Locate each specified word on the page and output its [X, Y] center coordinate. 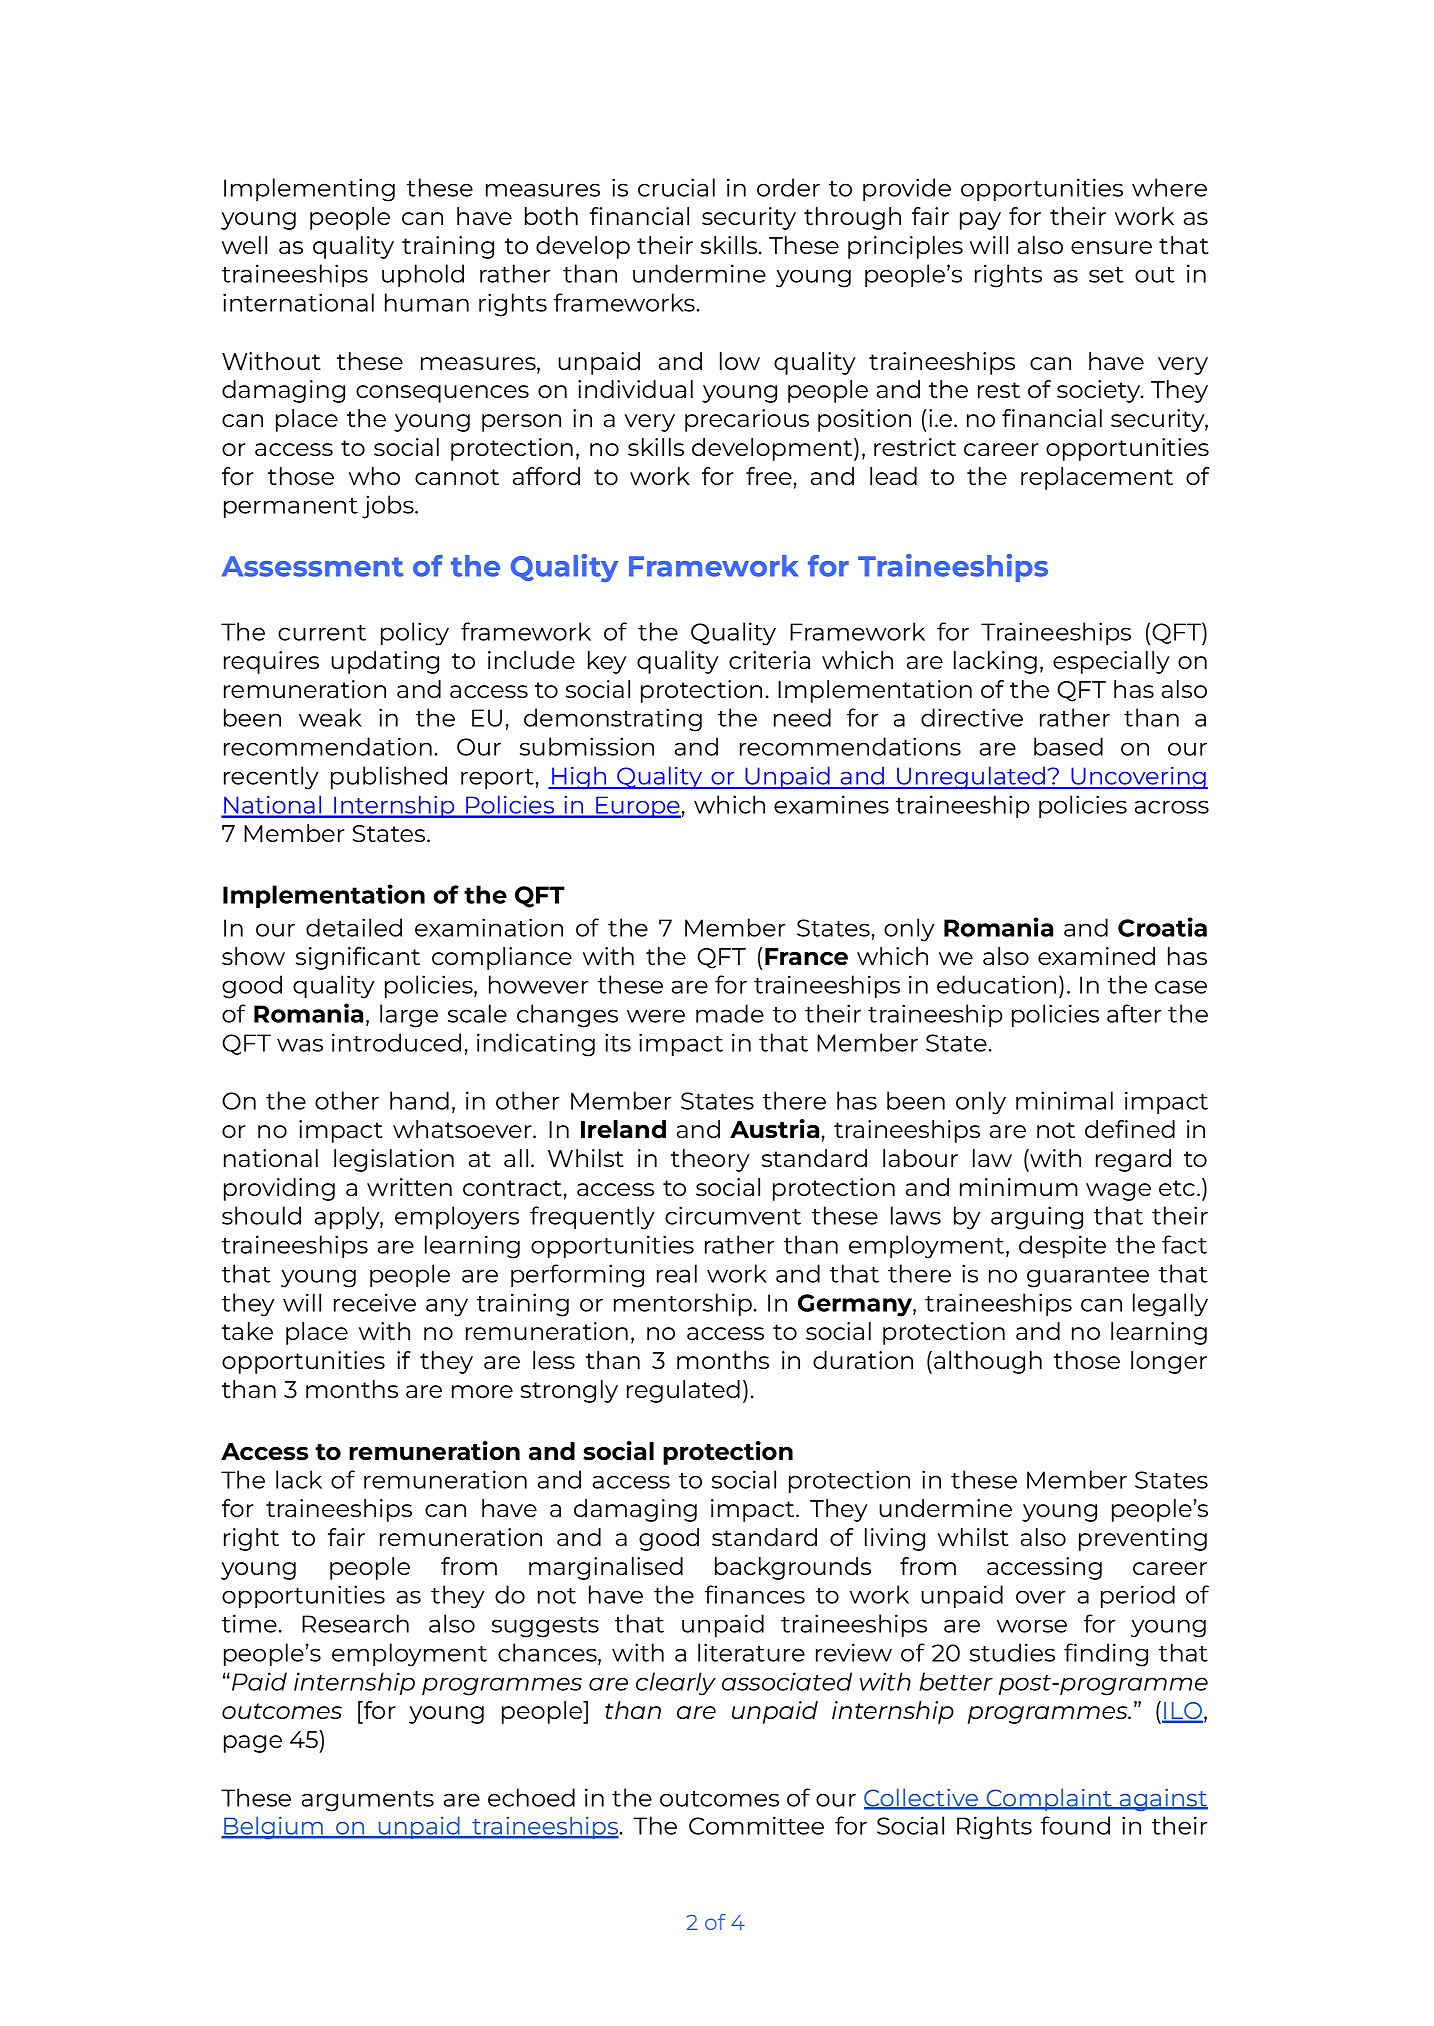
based [1068, 746]
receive [375, 1302]
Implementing [309, 190]
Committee [756, 1825]
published [389, 777]
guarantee [1088, 1277]
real [677, 1273]
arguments [368, 1801]
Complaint [1049, 1799]
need [802, 717]
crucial [676, 187]
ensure [1111, 247]
